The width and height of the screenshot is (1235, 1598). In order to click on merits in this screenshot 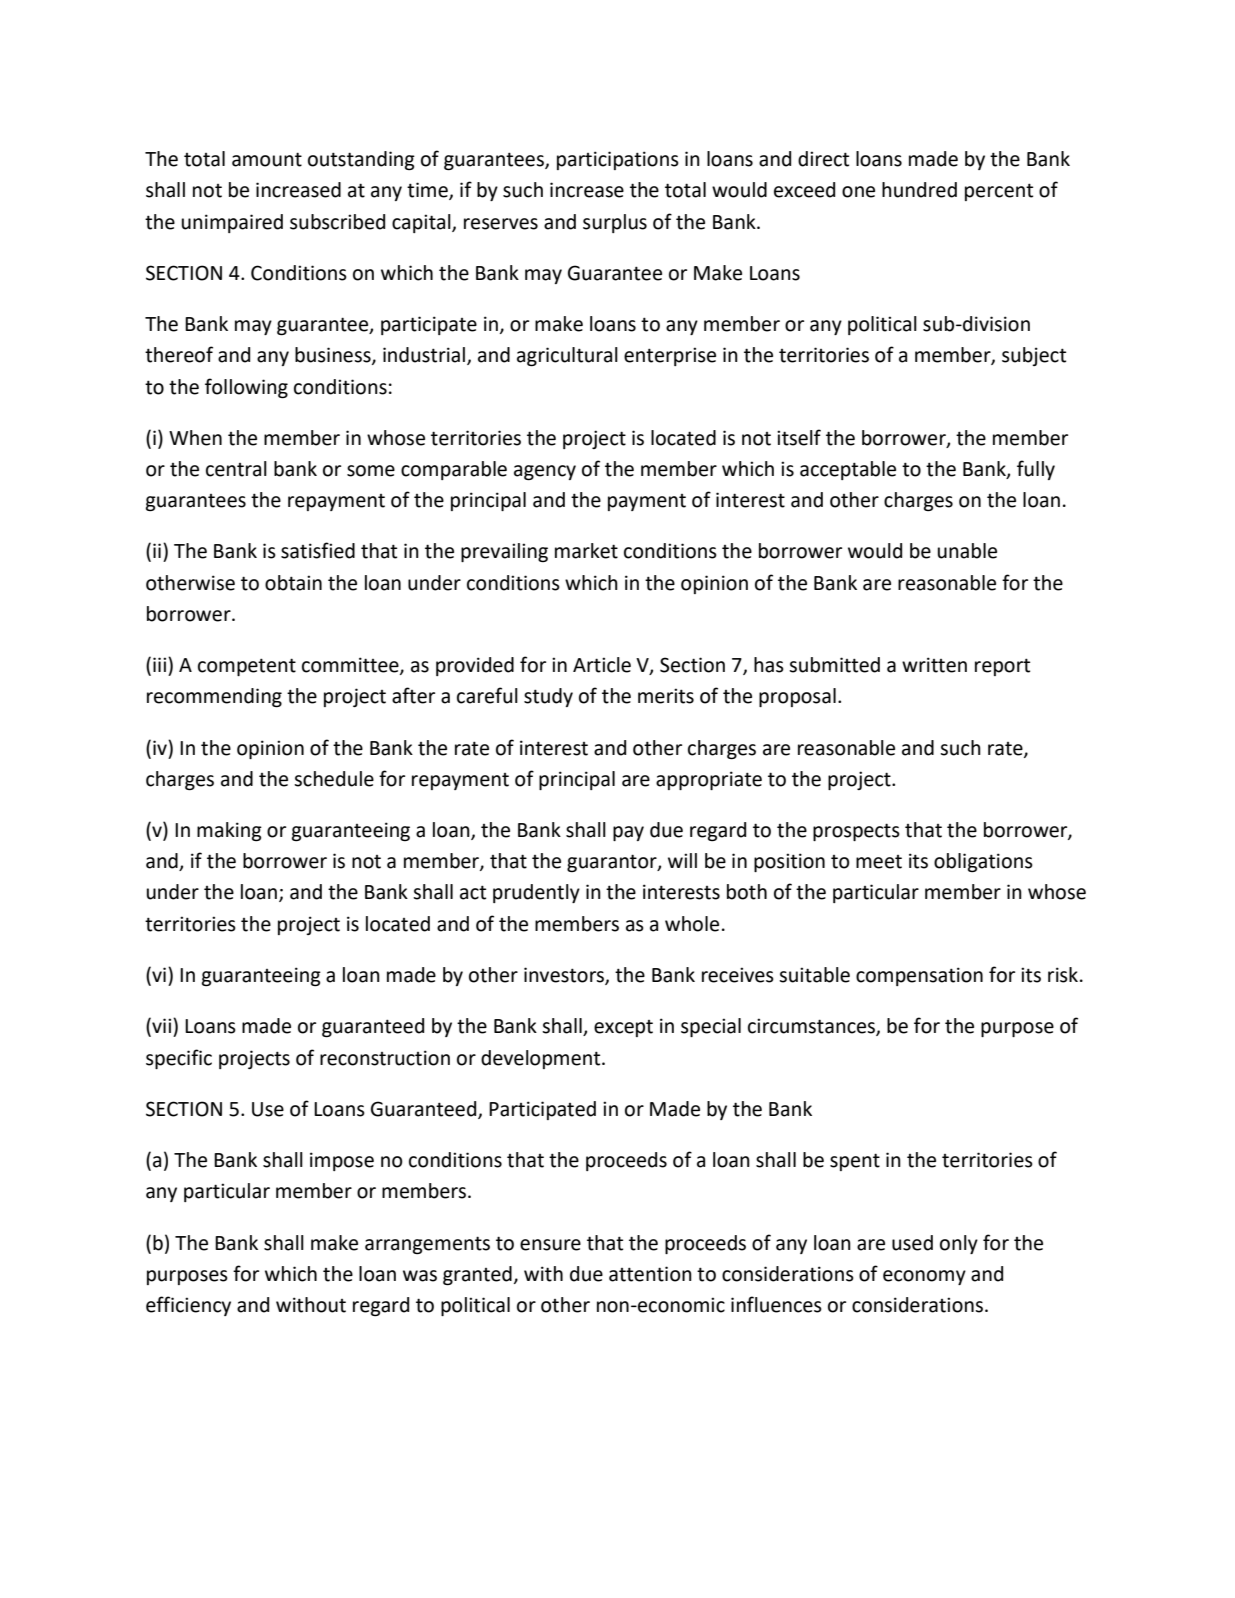, I will do `click(666, 696)`.
